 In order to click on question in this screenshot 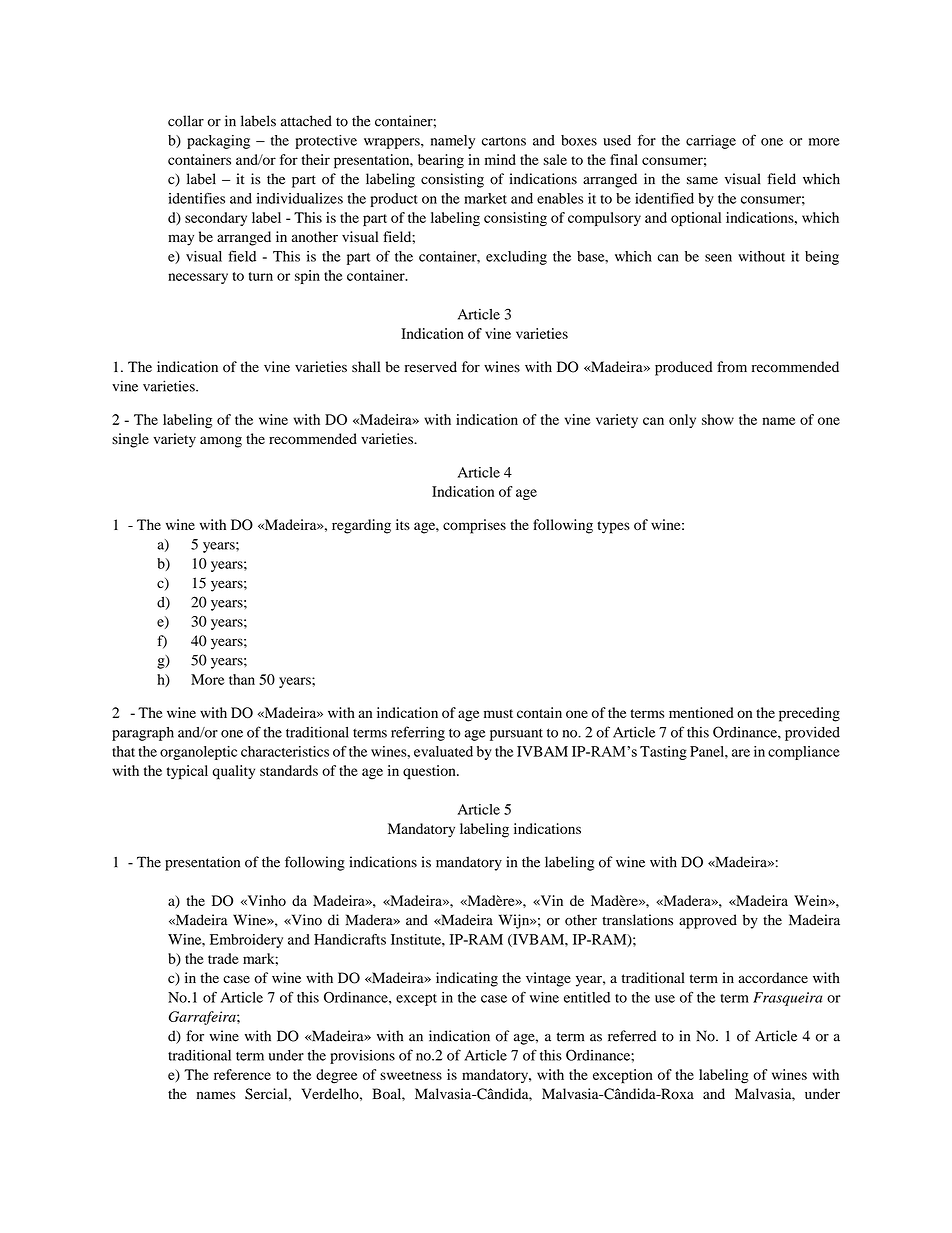, I will do `click(430, 772)`.
